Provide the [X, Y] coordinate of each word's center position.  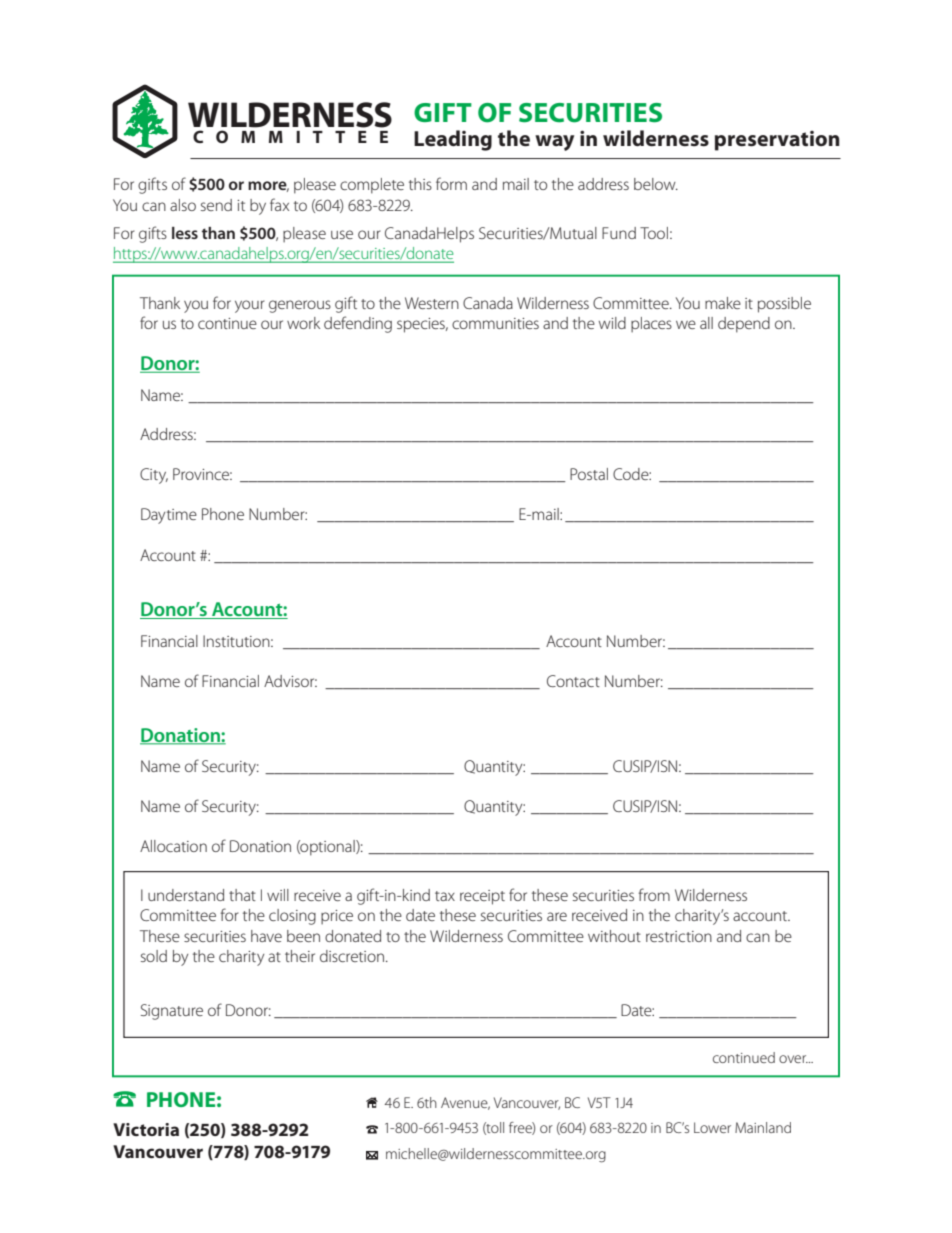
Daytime [169, 516]
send [216, 205]
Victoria [146, 1129]
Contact [573, 681]
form [451, 183]
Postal [589, 474]
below [656, 184]
